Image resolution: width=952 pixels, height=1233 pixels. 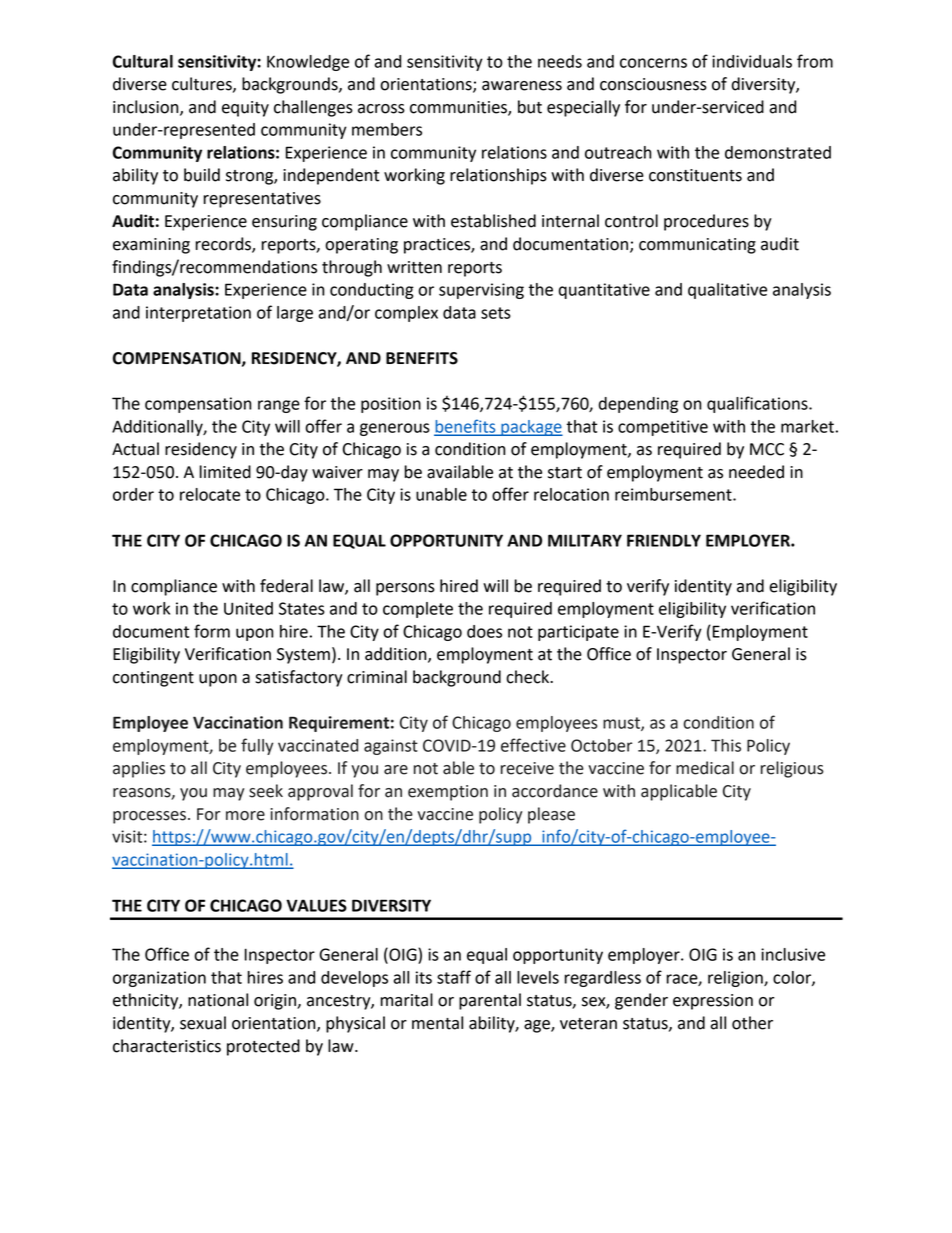 I want to click on parental, so click(x=490, y=1001).
